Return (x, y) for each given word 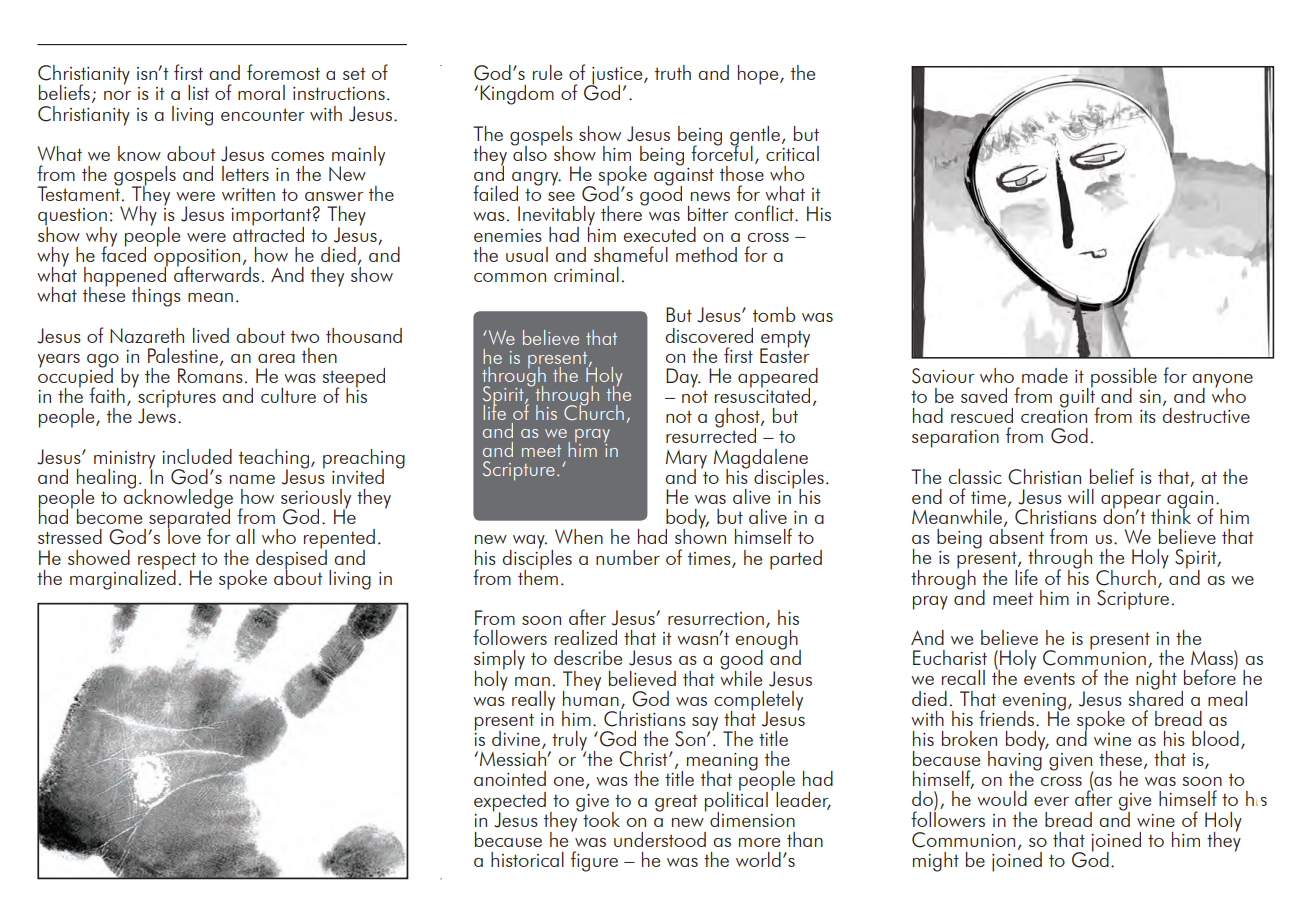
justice (617, 77)
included (197, 456)
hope (759, 75)
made (1045, 375)
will (1081, 496)
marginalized (123, 578)
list (198, 92)
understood (660, 839)
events (1049, 678)
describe (588, 657)
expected (510, 803)
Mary (686, 460)
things (156, 297)
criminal (586, 274)
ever (1051, 801)
